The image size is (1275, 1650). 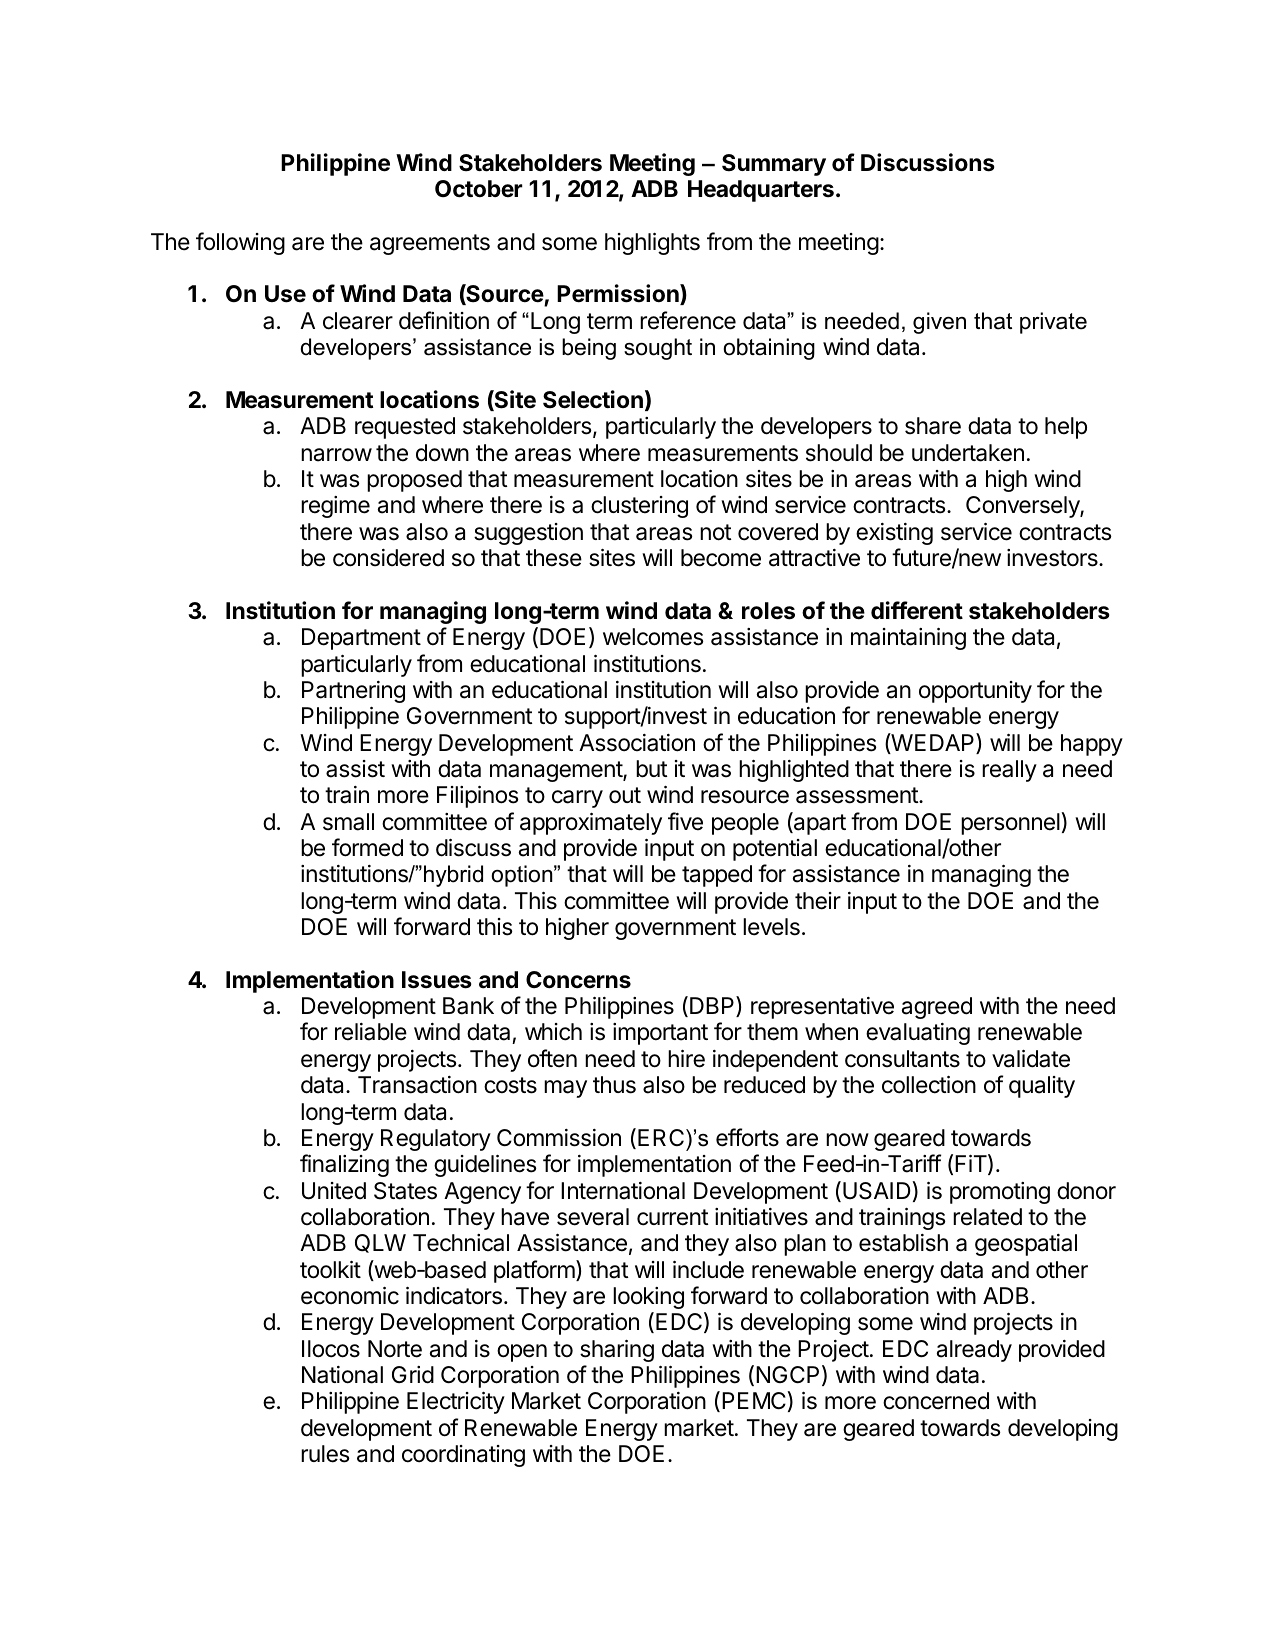 What do you see at coordinates (653, 637) in the document?
I see `welcomes` at bounding box center [653, 637].
